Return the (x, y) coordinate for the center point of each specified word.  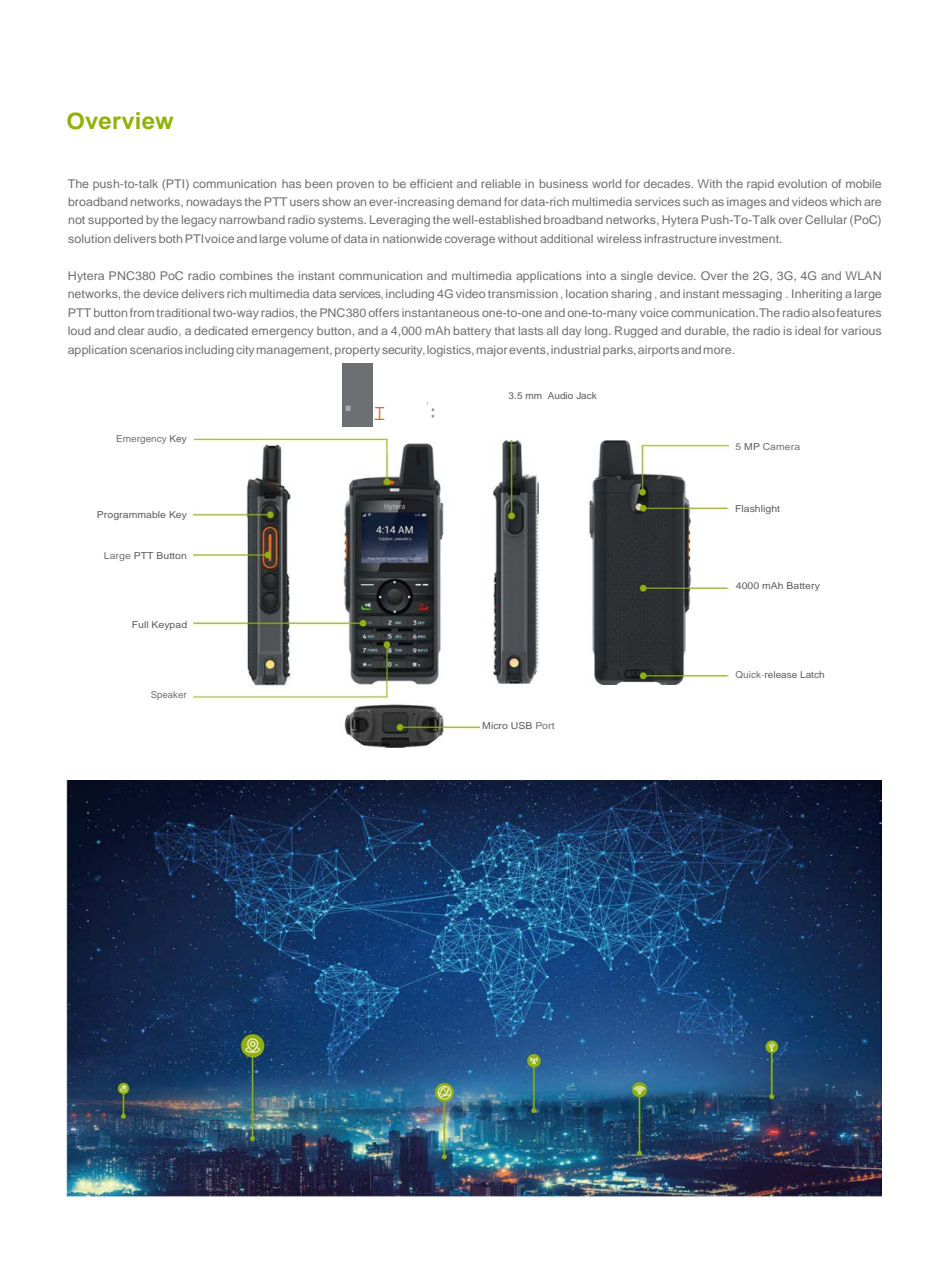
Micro (495, 725)
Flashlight (758, 509)
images (746, 203)
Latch (812, 674)
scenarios (156, 349)
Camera (781, 446)
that (504, 330)
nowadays (214, 203)
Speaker (169, 695)
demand (479, 201)
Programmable (131, 515)
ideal (807, 330)
